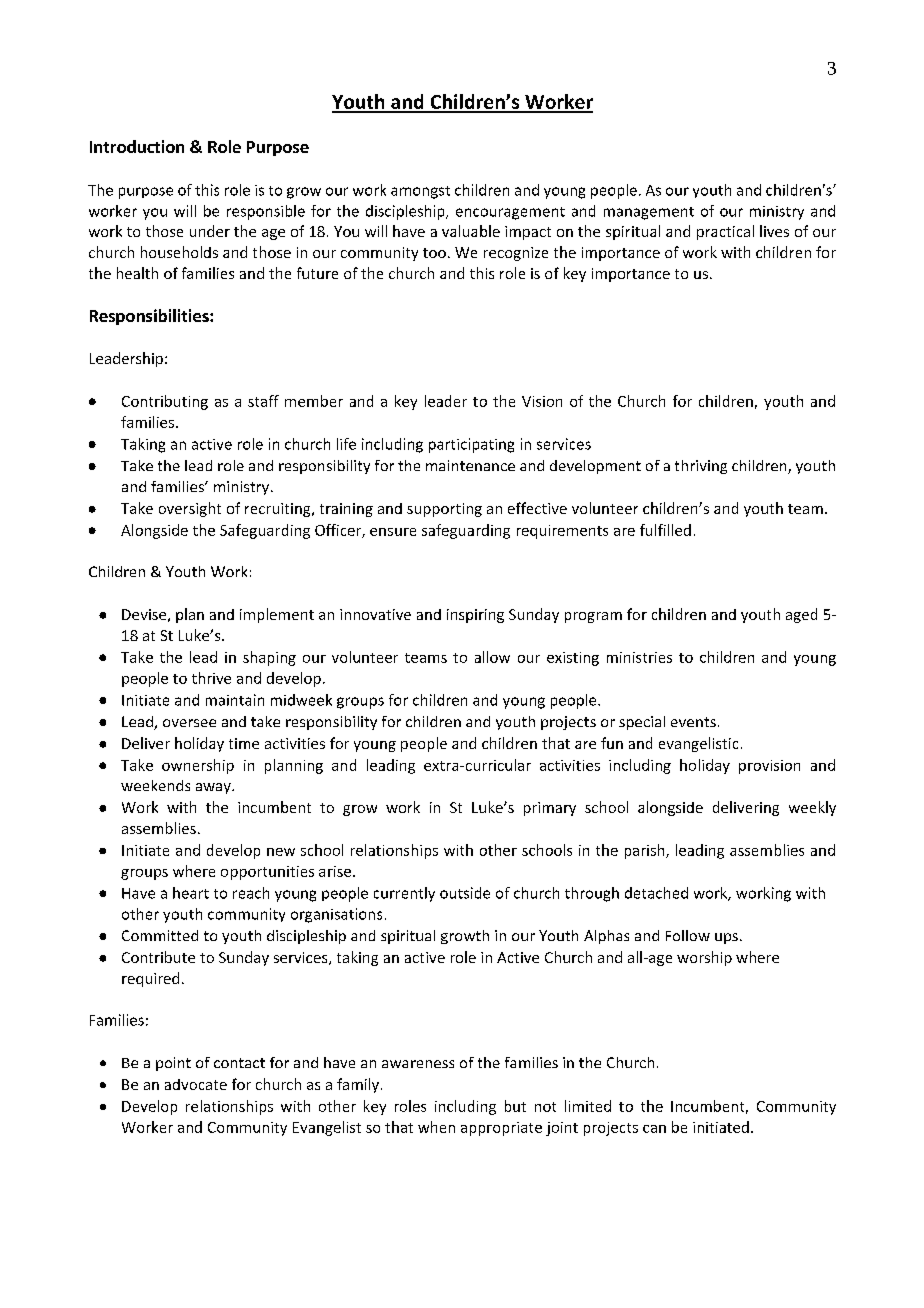  I want to click on can, so click(654, 1129).
